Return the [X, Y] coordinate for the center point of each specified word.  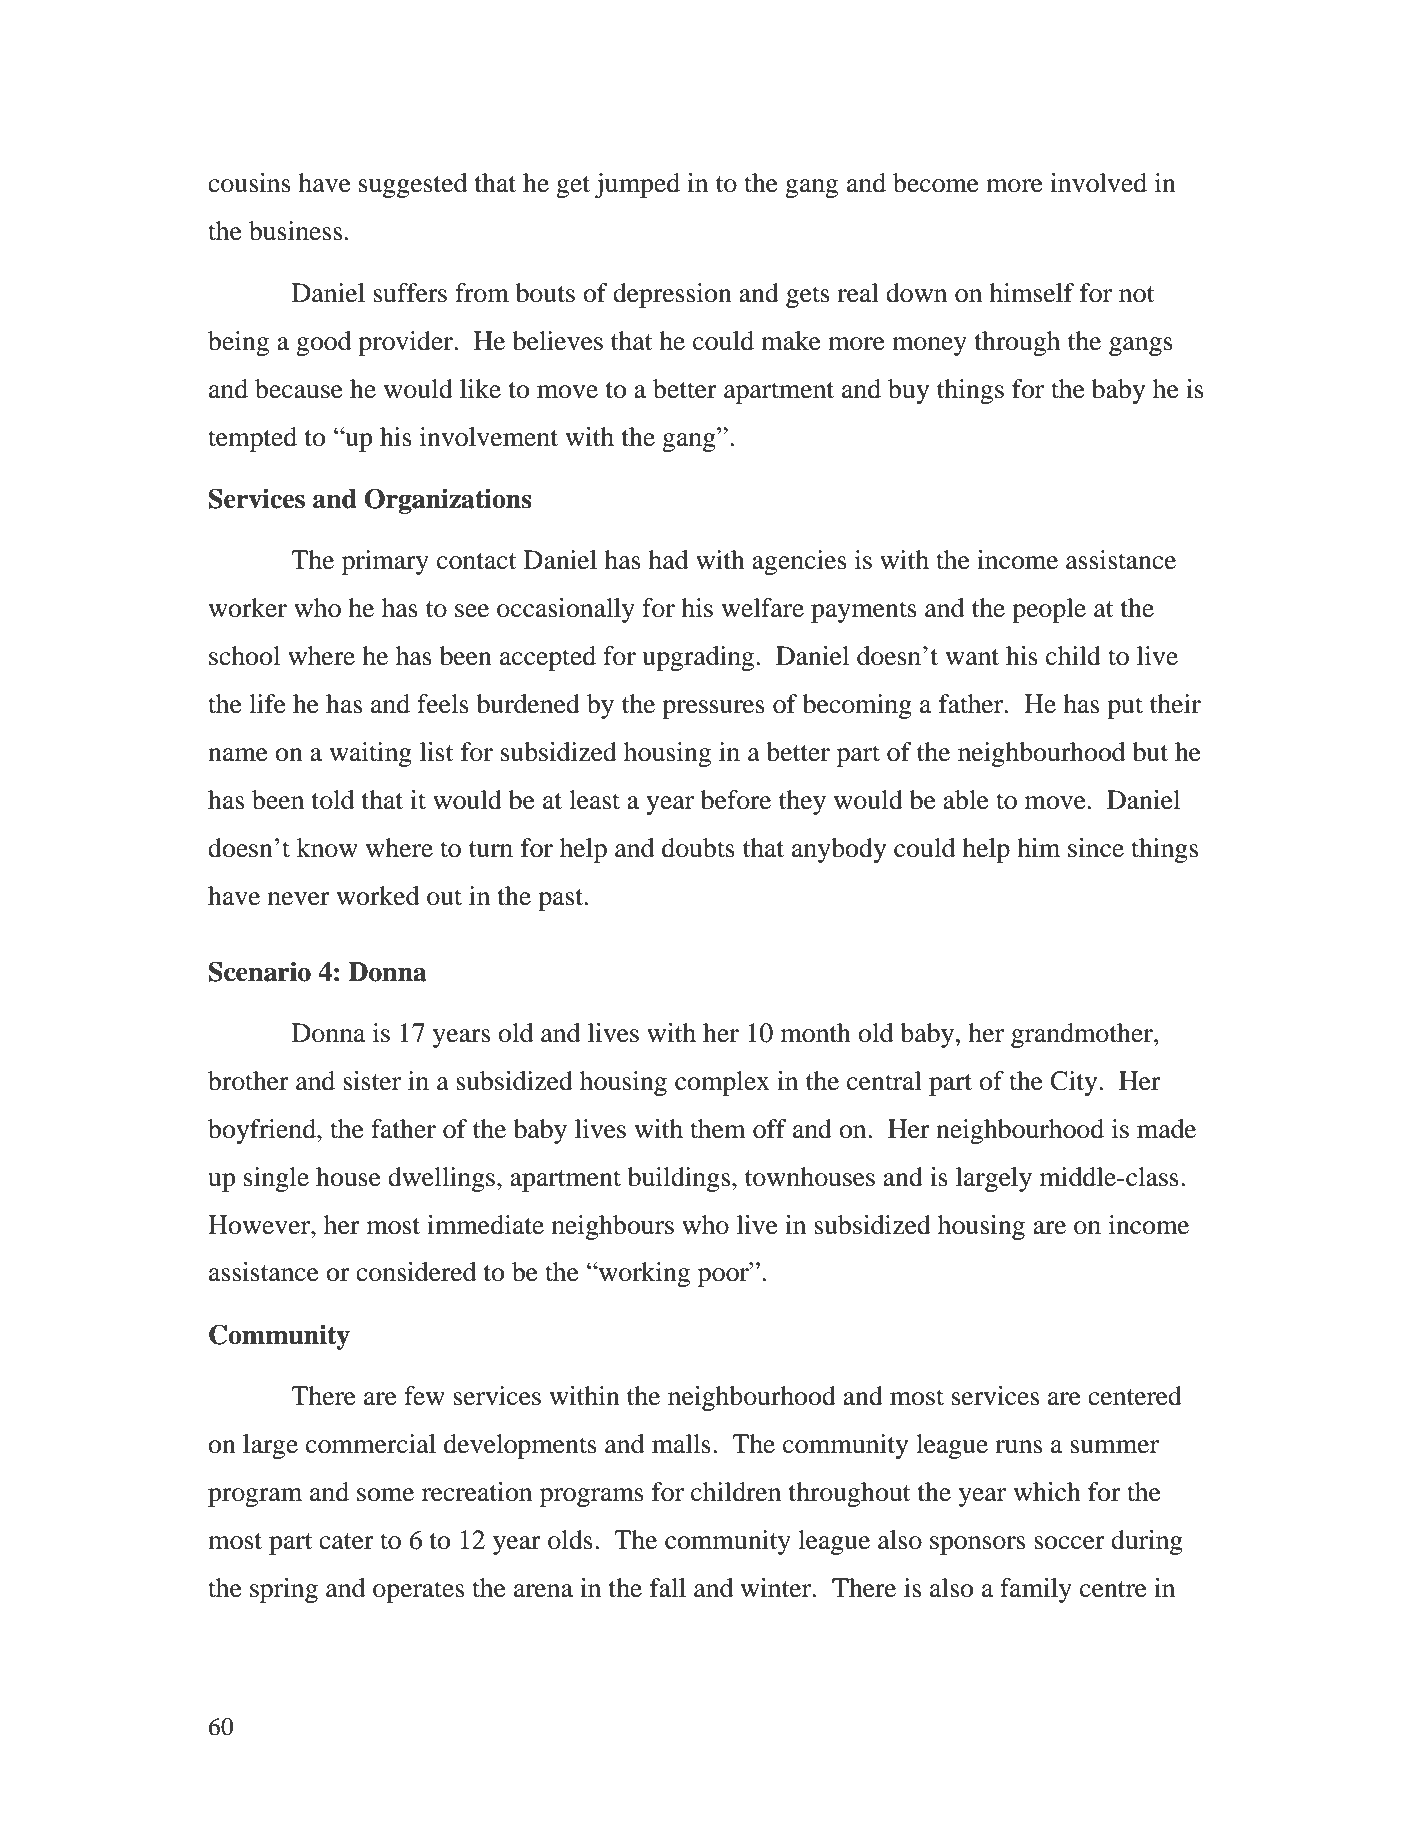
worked [377, 896]
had [668, 560]
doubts [698, 848]
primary [385, 562]
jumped [637, 185]
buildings [680, 1179]
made [1166, 1129]
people [1049, 610]
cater [346, 1541]
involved [1098, 183]
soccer [1069, 1543]
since [1096, 848]
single [276, 1179]
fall [668, 1588]
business [295, 231]
